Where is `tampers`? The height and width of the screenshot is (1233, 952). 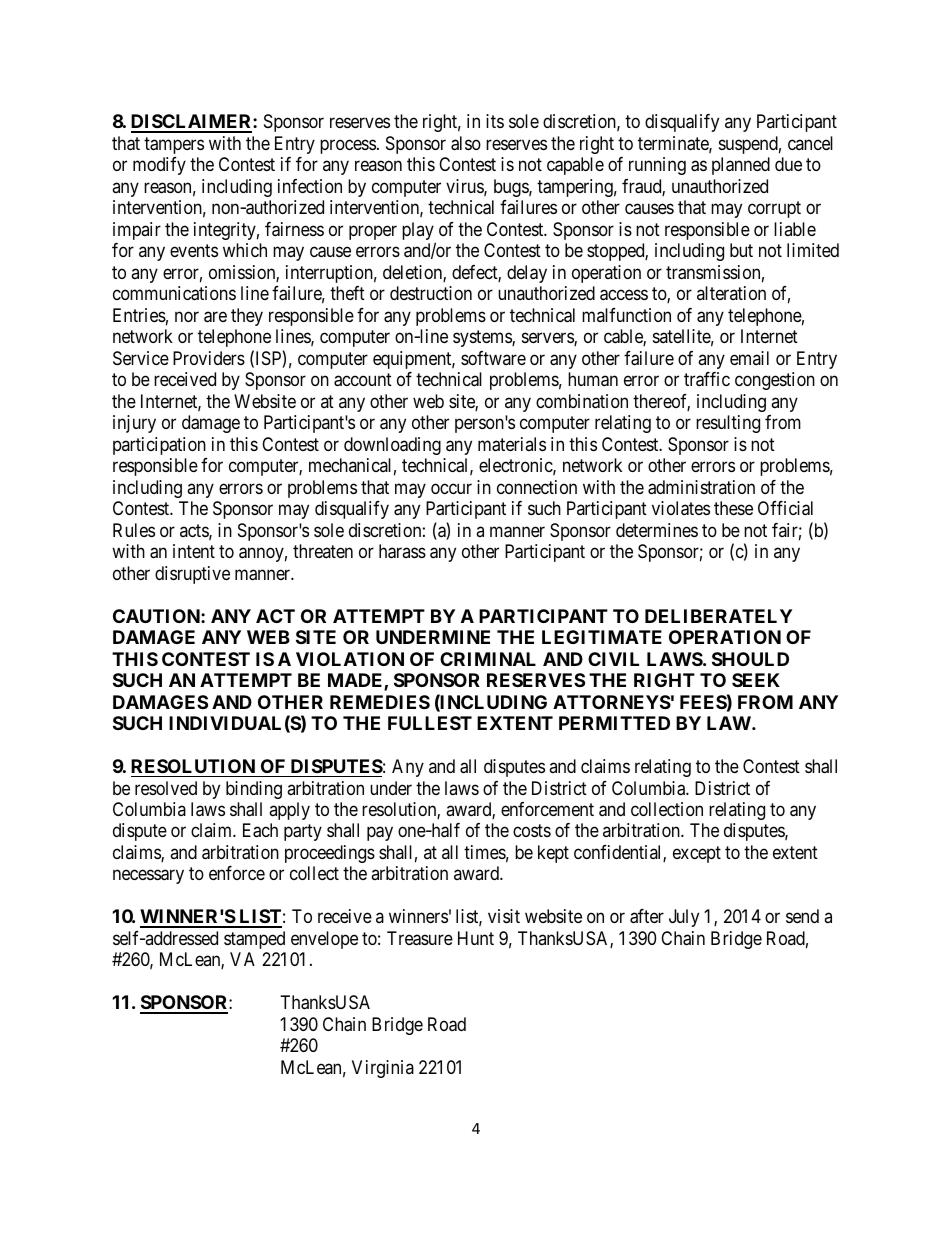 tampers is located at coordinates (174, 145).
